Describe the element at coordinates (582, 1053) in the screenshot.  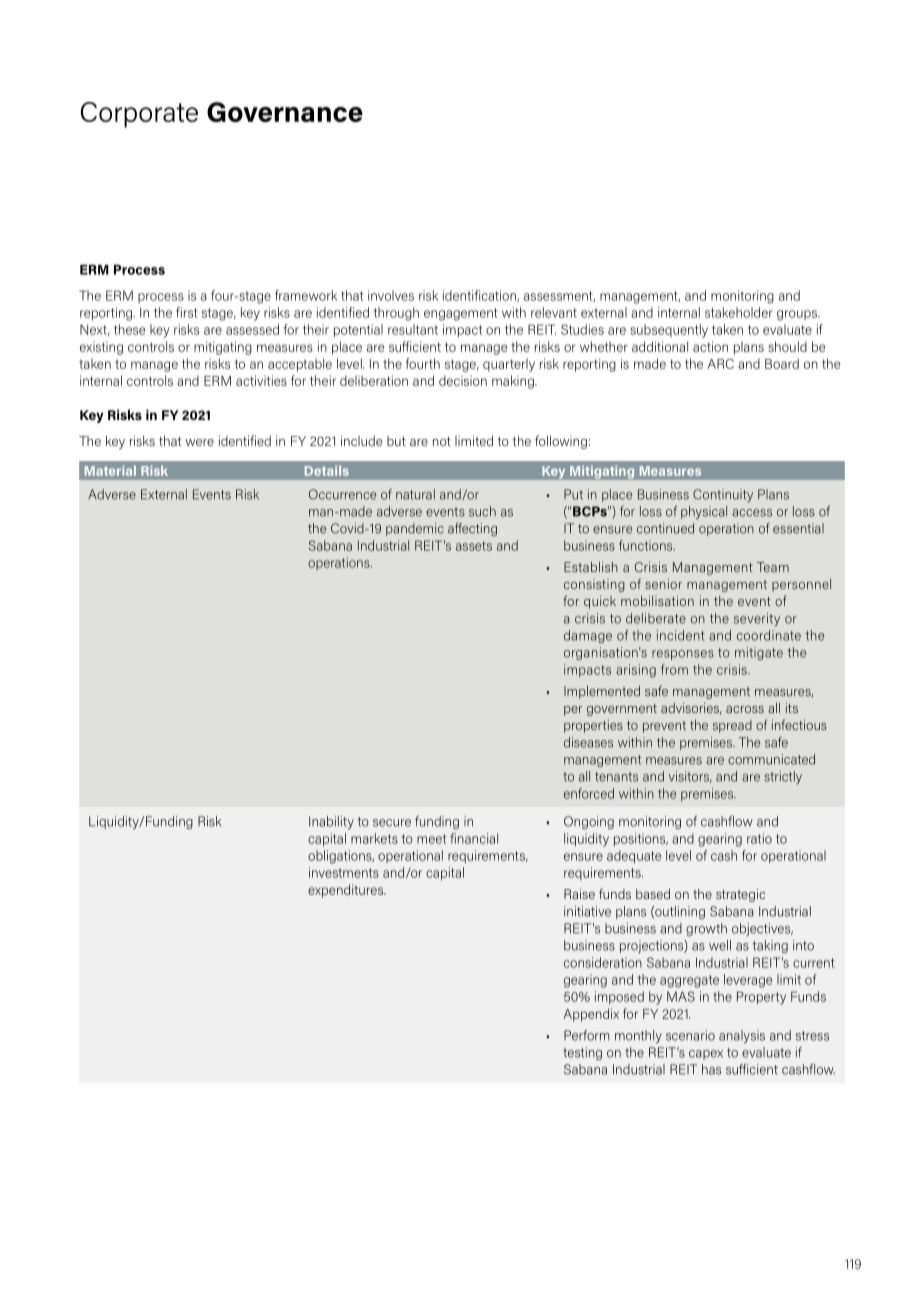
I see `testing` at that location.
